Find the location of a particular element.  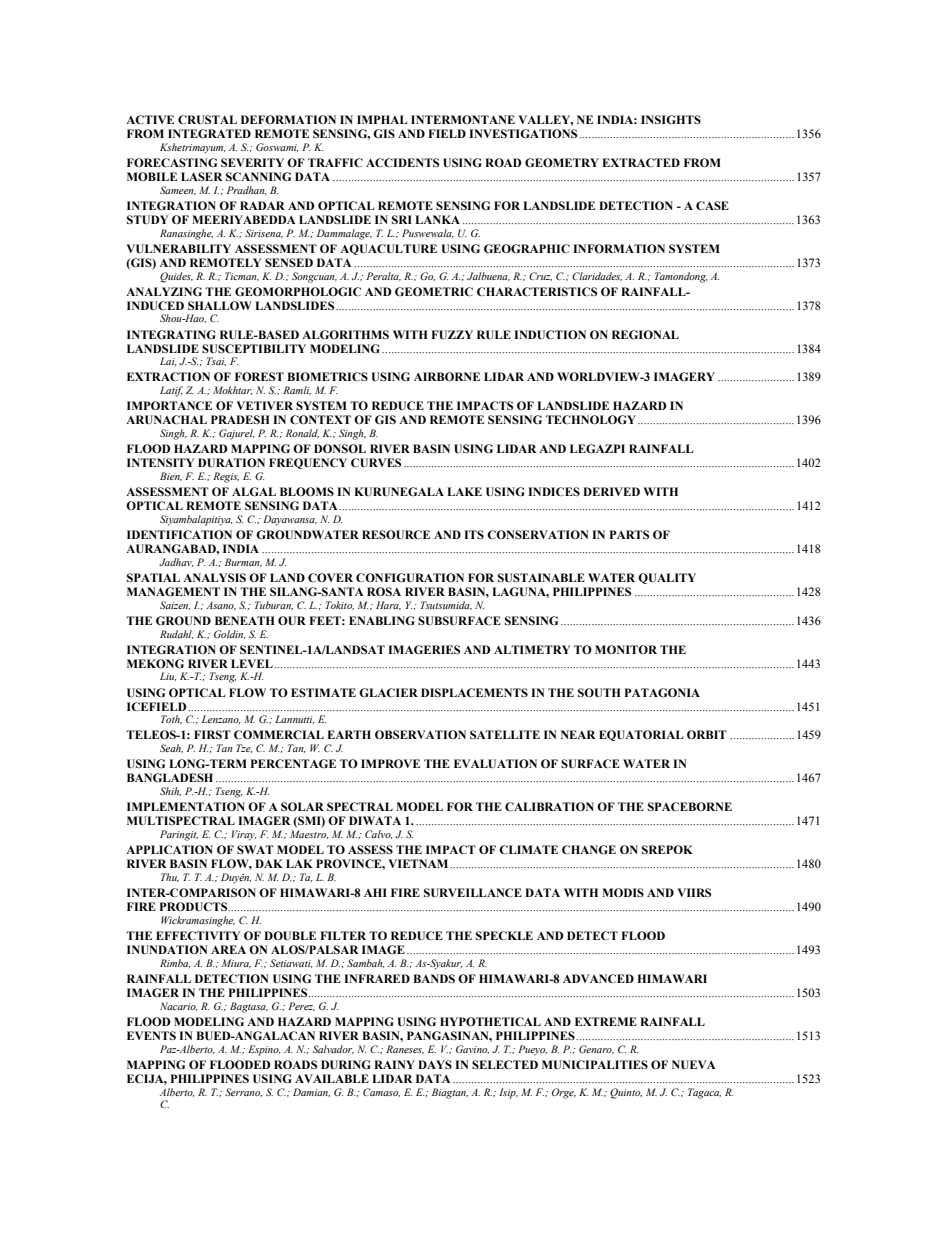

INTEGRATED is located at coordinates (209, 133).
